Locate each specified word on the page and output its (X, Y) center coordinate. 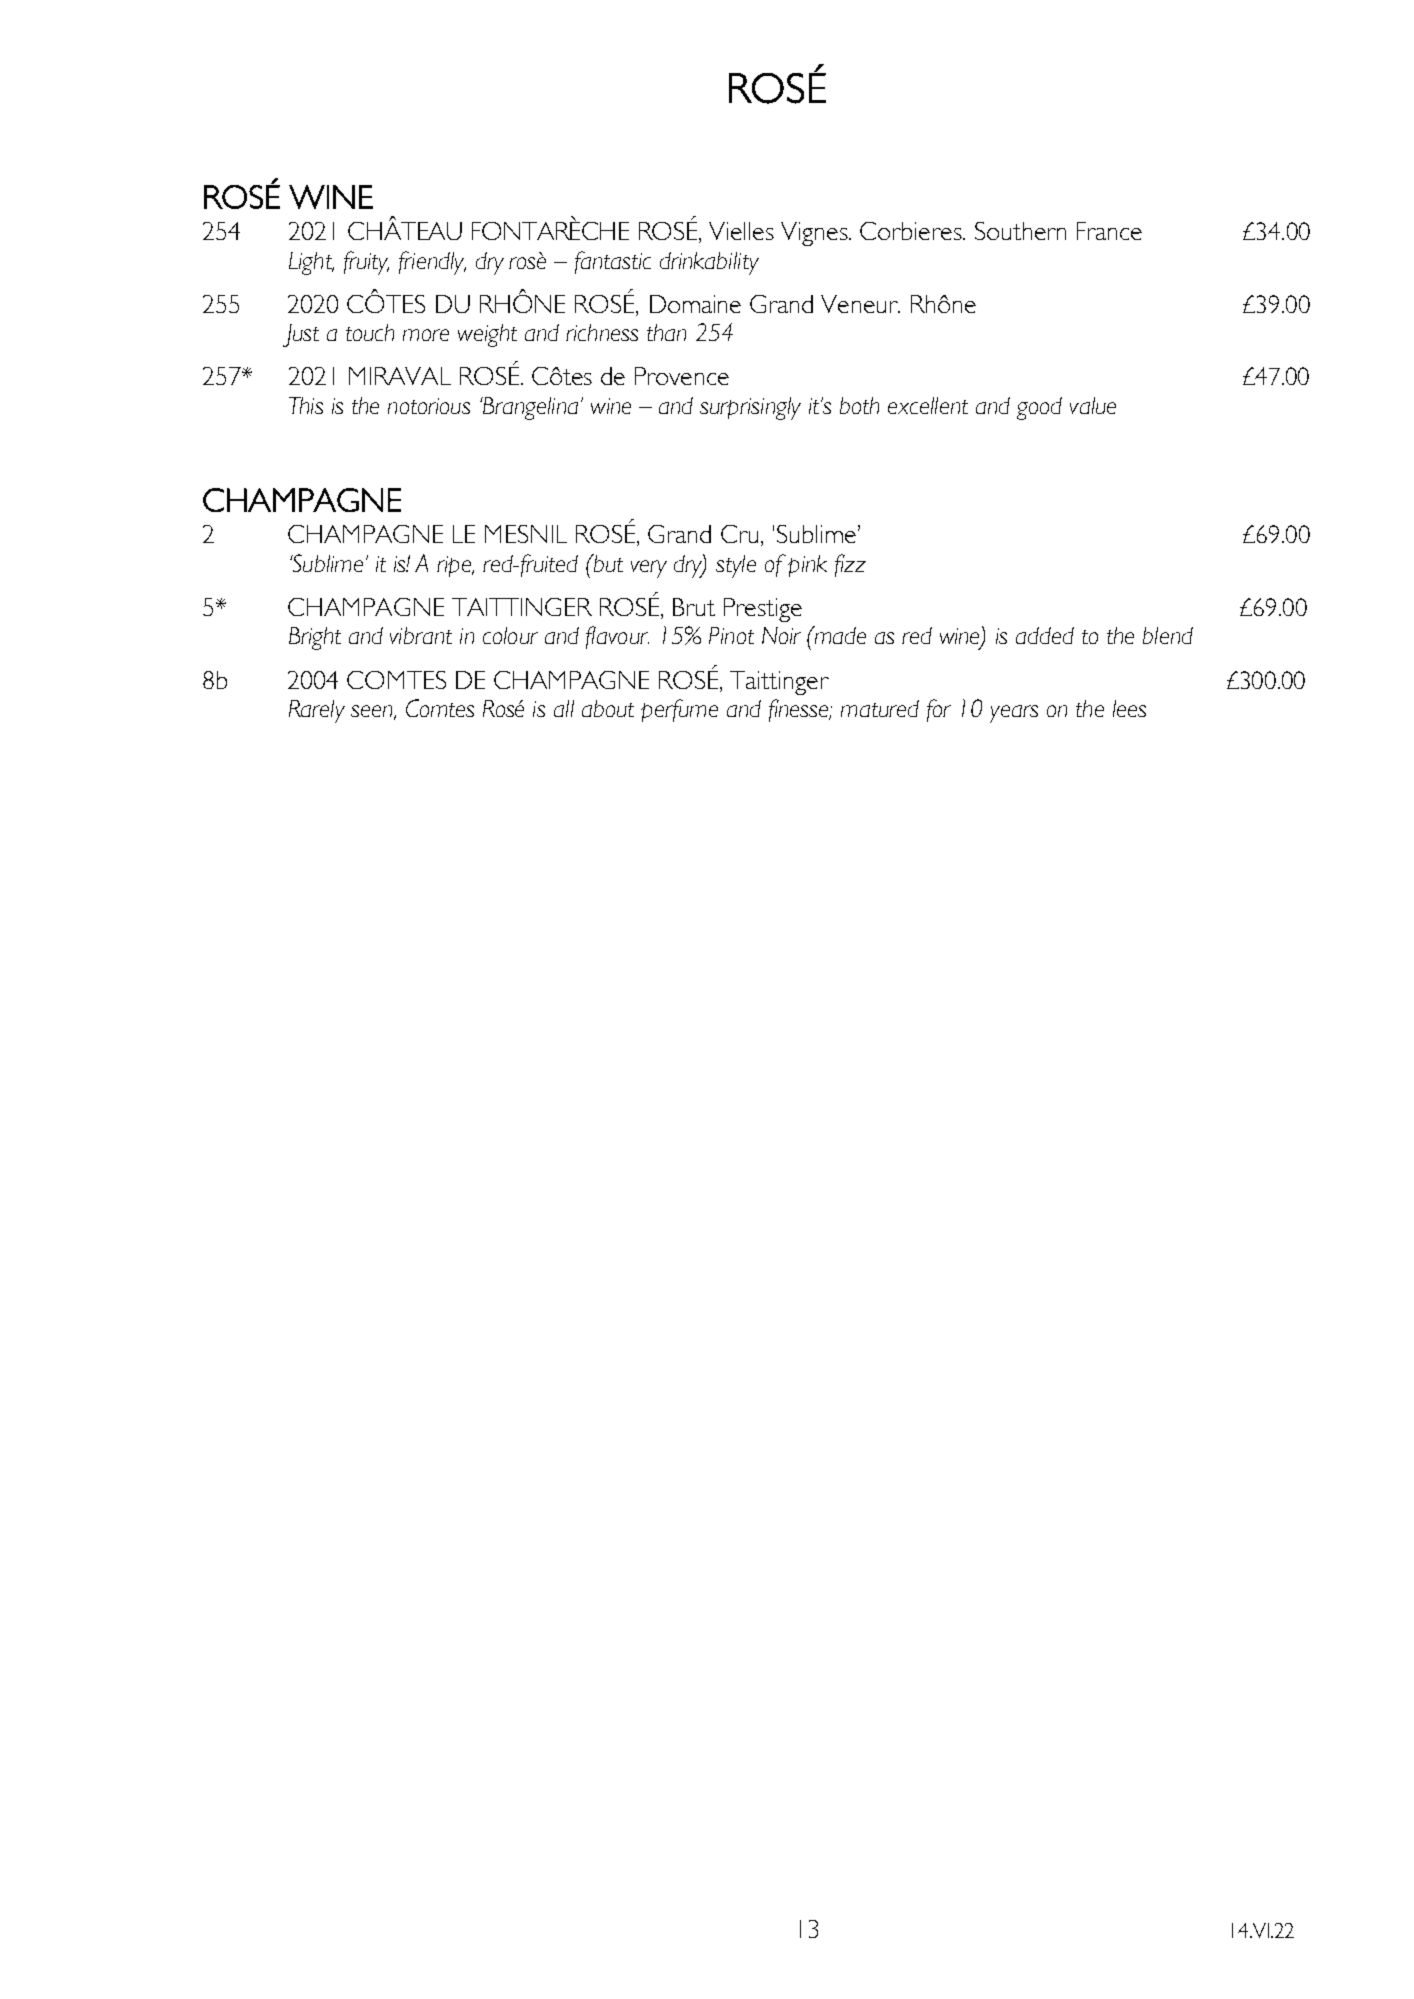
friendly (432, 263)
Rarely (317, 711)
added (1045, 635)
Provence (682, 376)
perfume (679, 710)
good (1039, 408)
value (1093, 405)
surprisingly (750, 408)
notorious (429, 406)
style (736, 566)
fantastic (613, 262)
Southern (1020, 231)
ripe (455, 566)
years (1014, 714)
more (426, 335)
